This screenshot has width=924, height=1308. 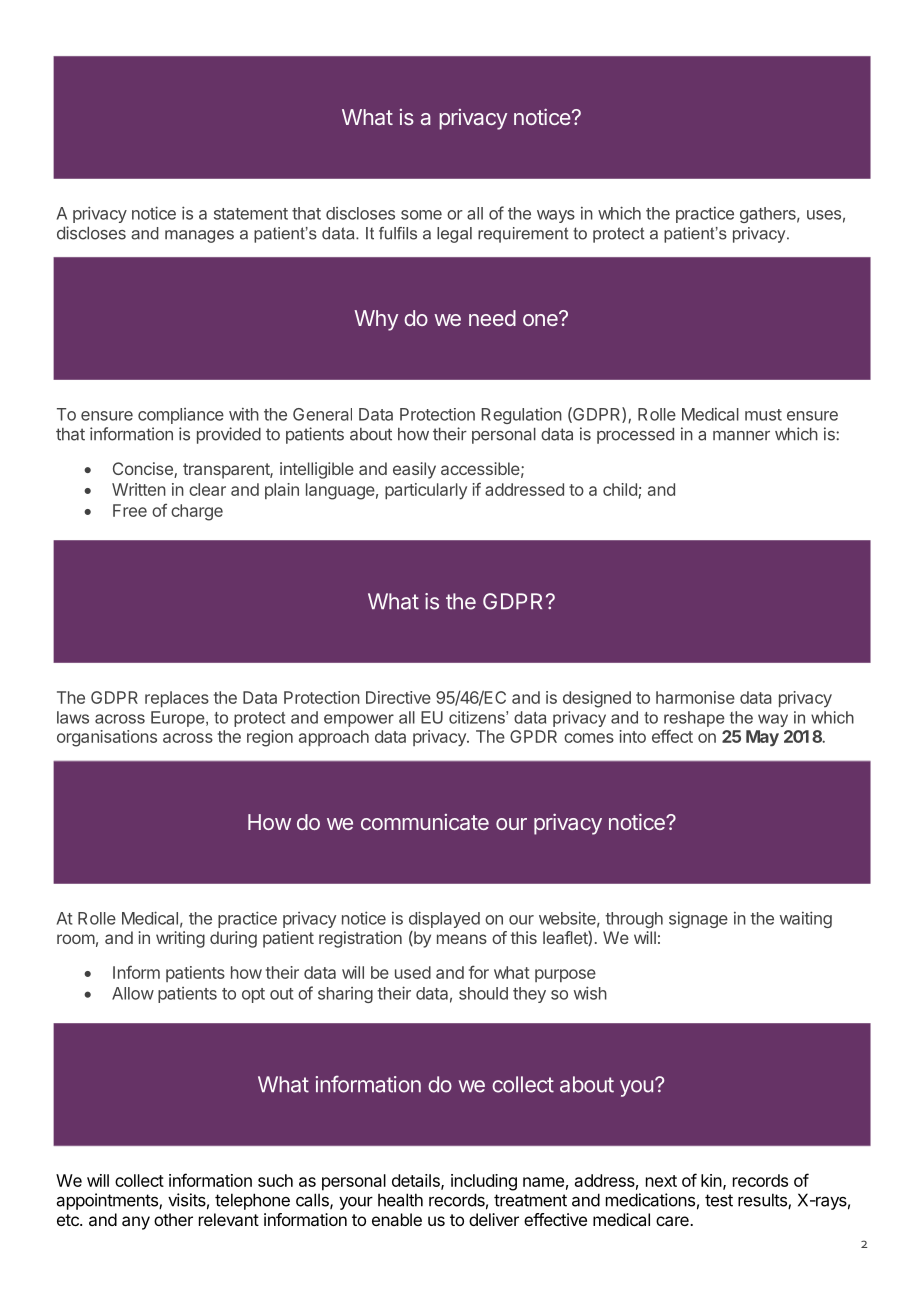 What do you see at coordinates (398, 697) in the screenshot?
I see `Directive` at bounding box center [398, 697].
